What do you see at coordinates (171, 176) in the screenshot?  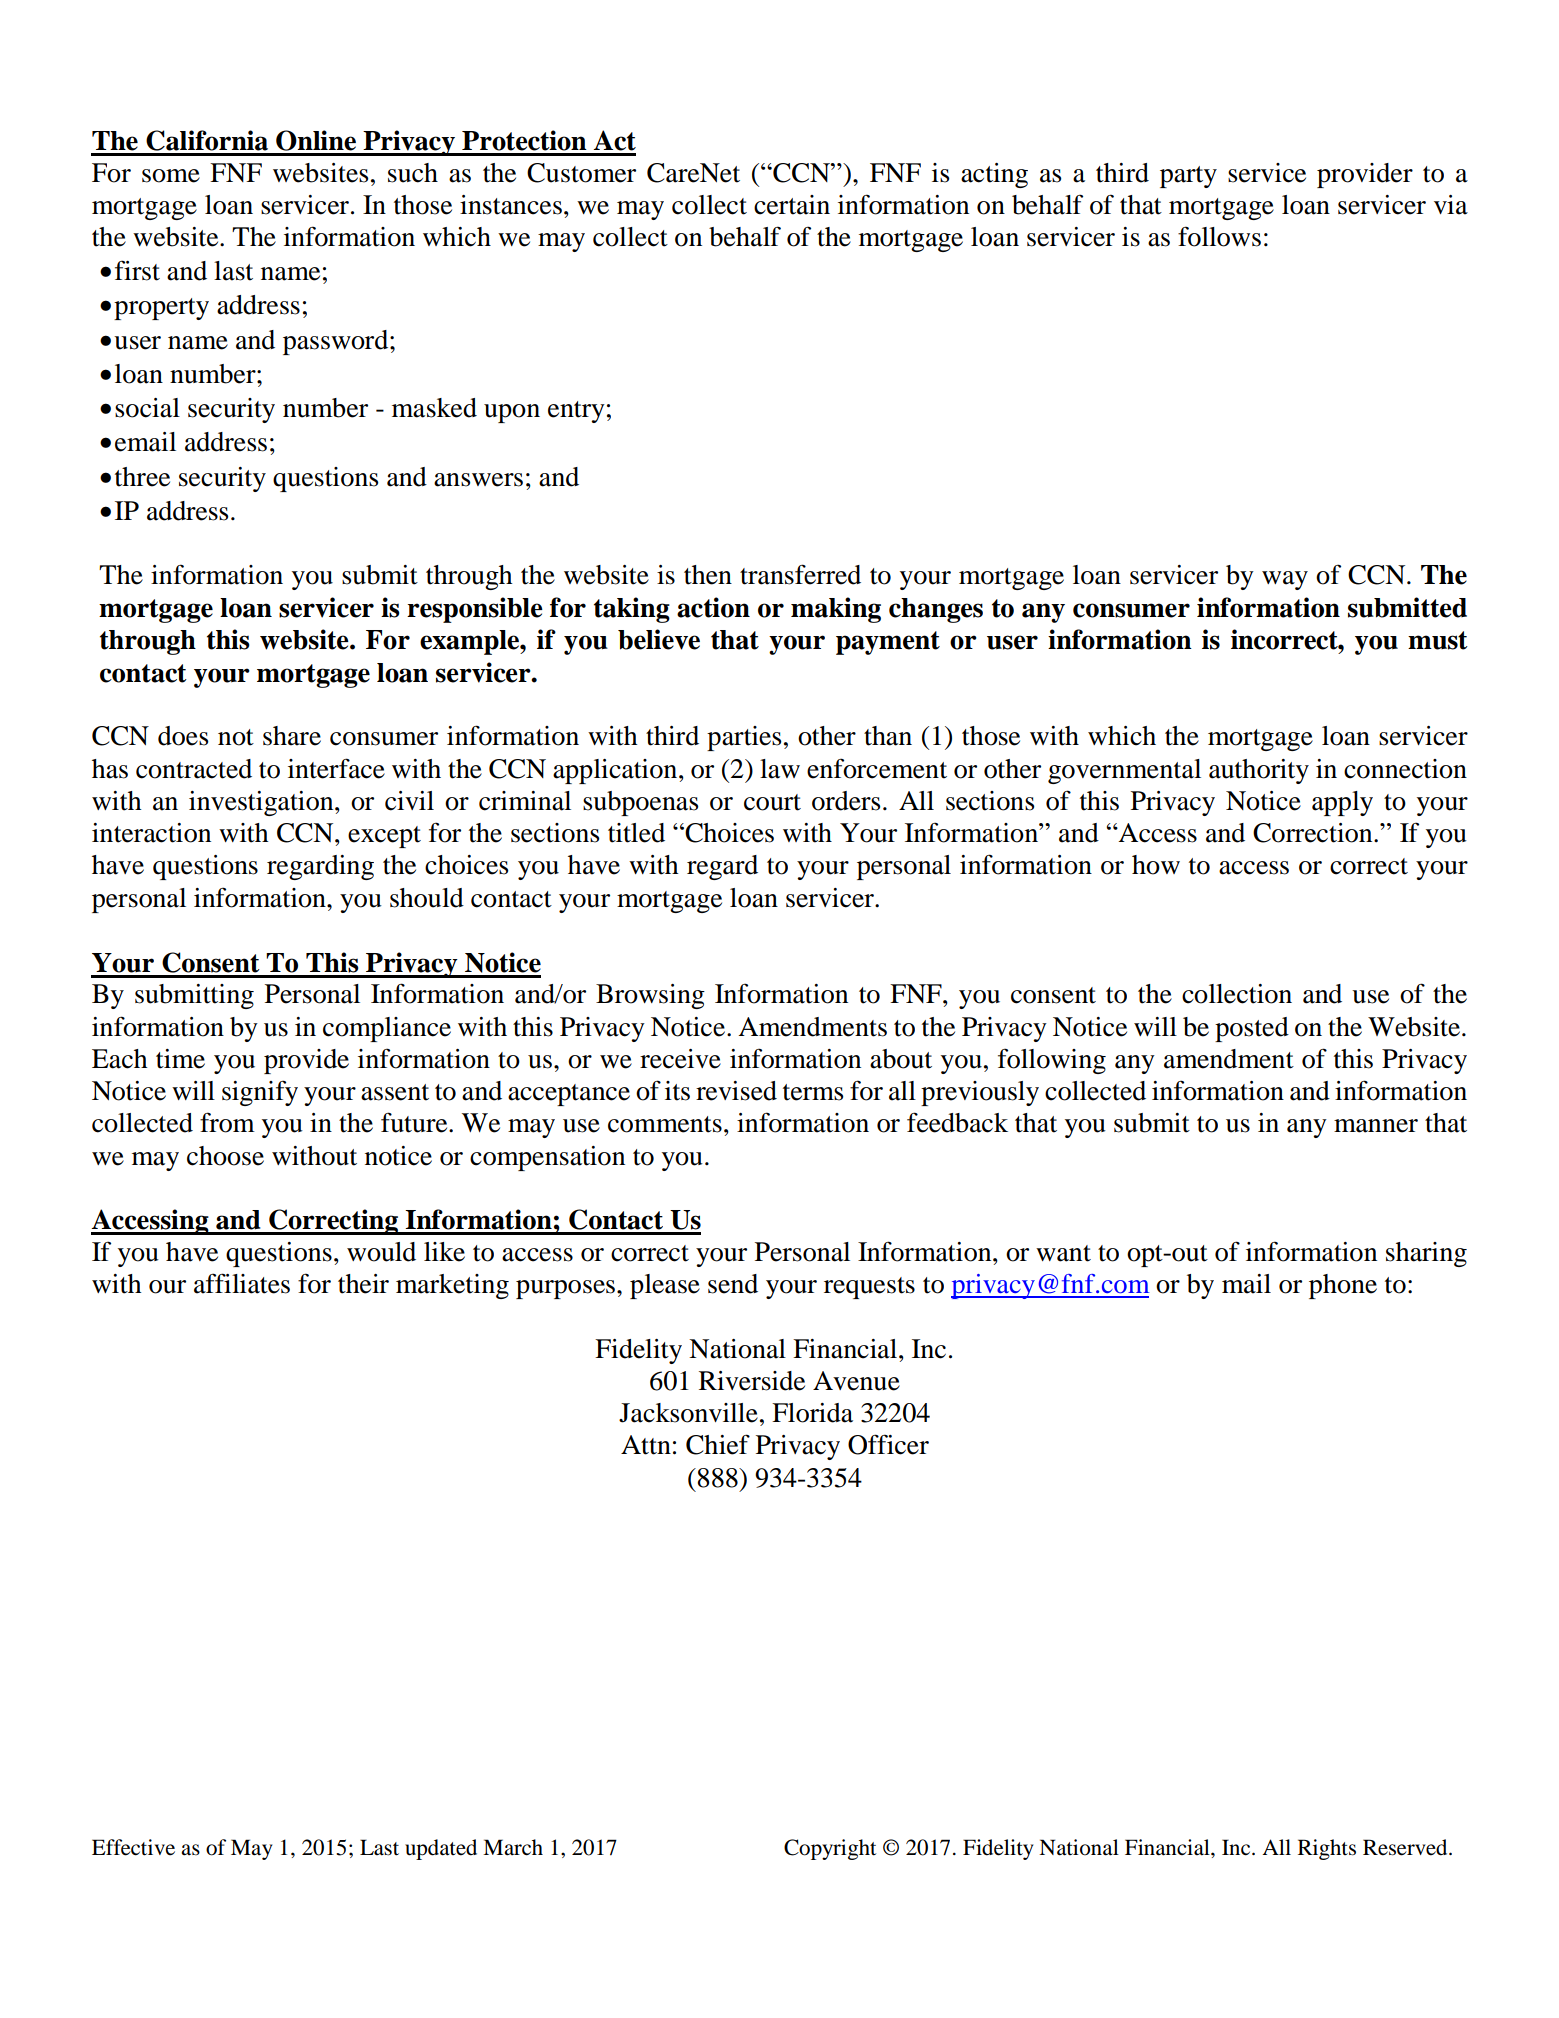 I see `some` at bounding box center [171, 176].
